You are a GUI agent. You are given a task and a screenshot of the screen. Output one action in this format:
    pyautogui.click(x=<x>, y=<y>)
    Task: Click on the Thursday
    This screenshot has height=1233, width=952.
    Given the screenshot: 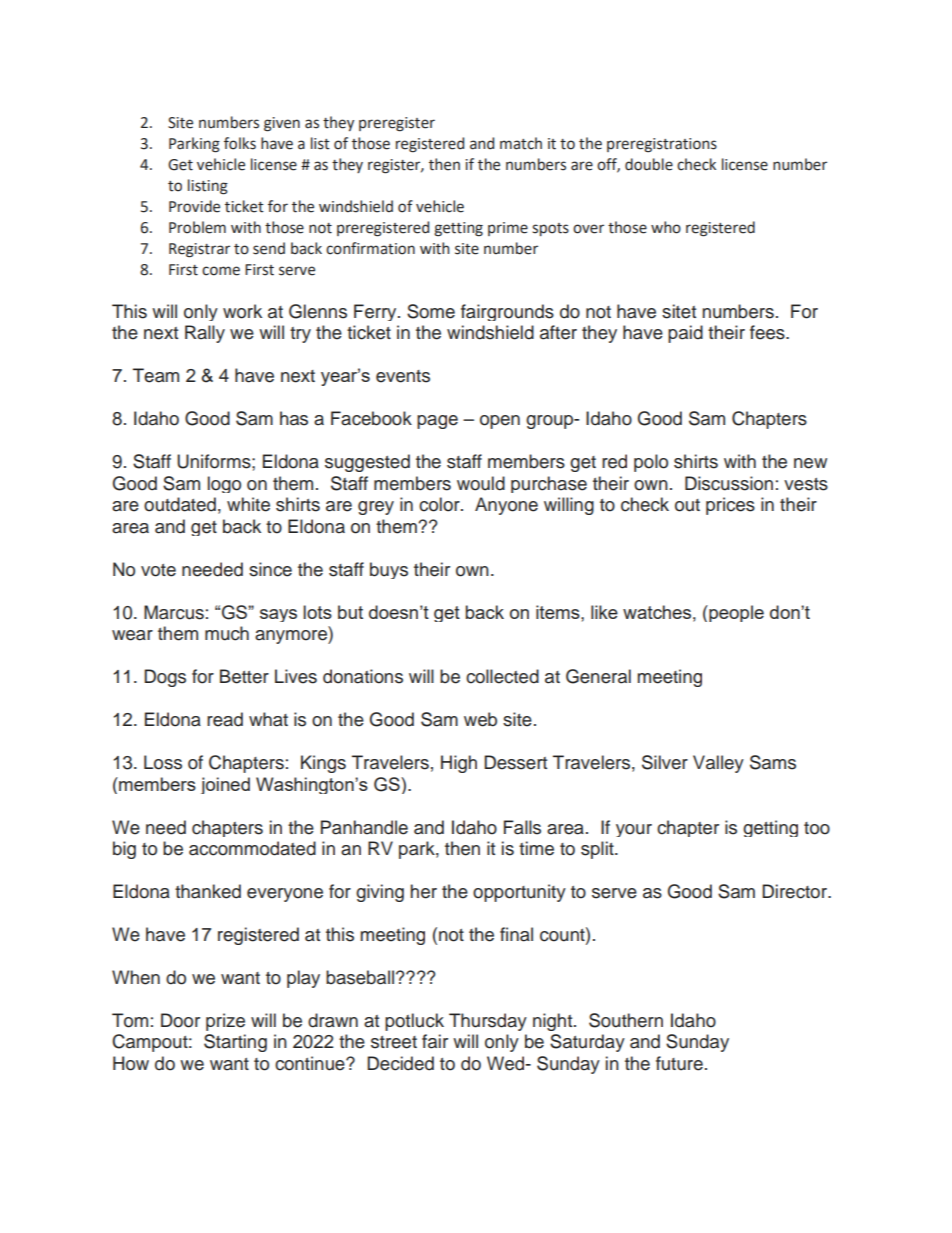 What is the action you would take?
    pyautogui.click(x=488, y=1022)
